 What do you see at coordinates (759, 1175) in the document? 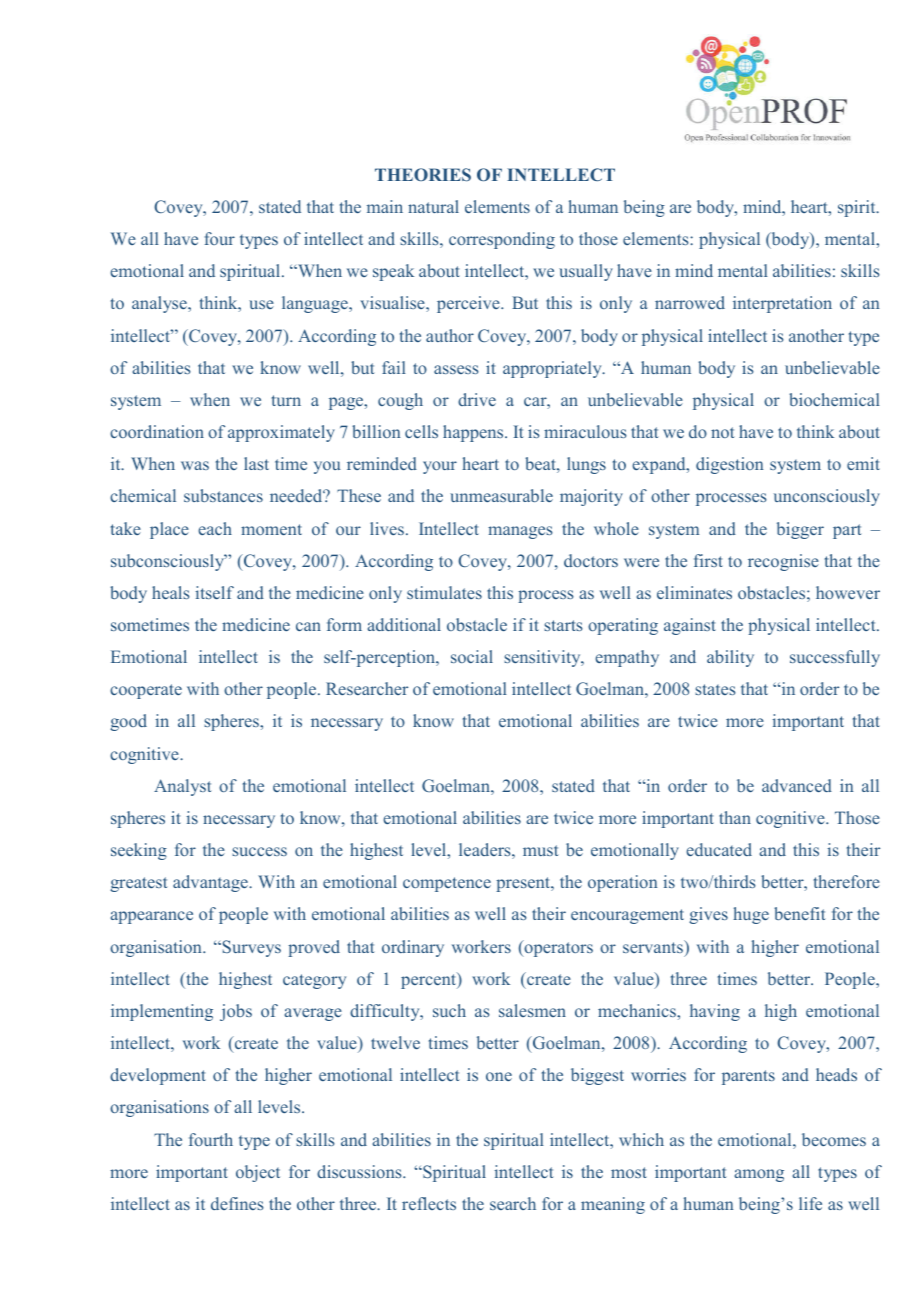
I see `among` at bounding box center [759, 1175].
